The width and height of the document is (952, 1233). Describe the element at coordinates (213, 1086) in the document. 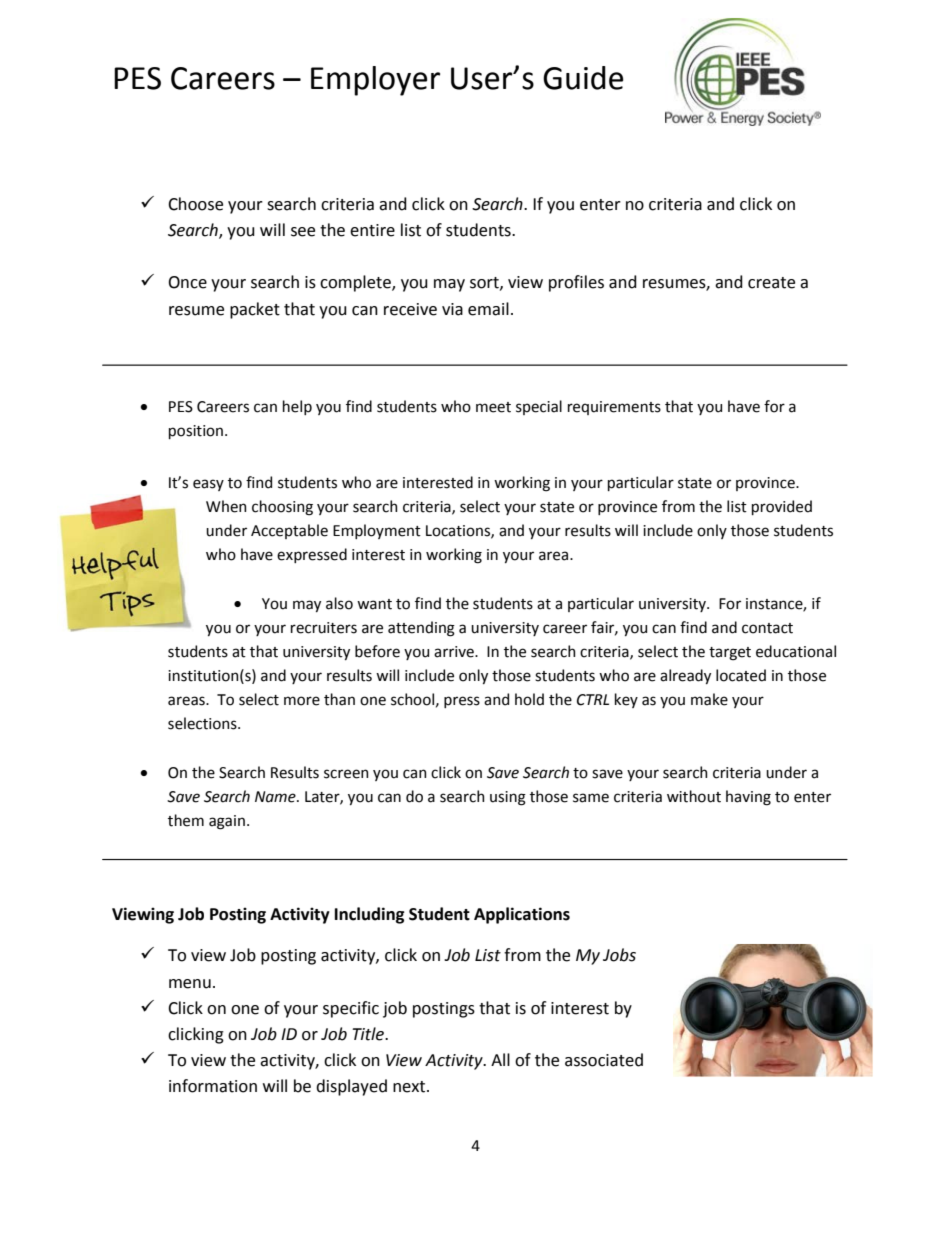

I see `information` at that location.
